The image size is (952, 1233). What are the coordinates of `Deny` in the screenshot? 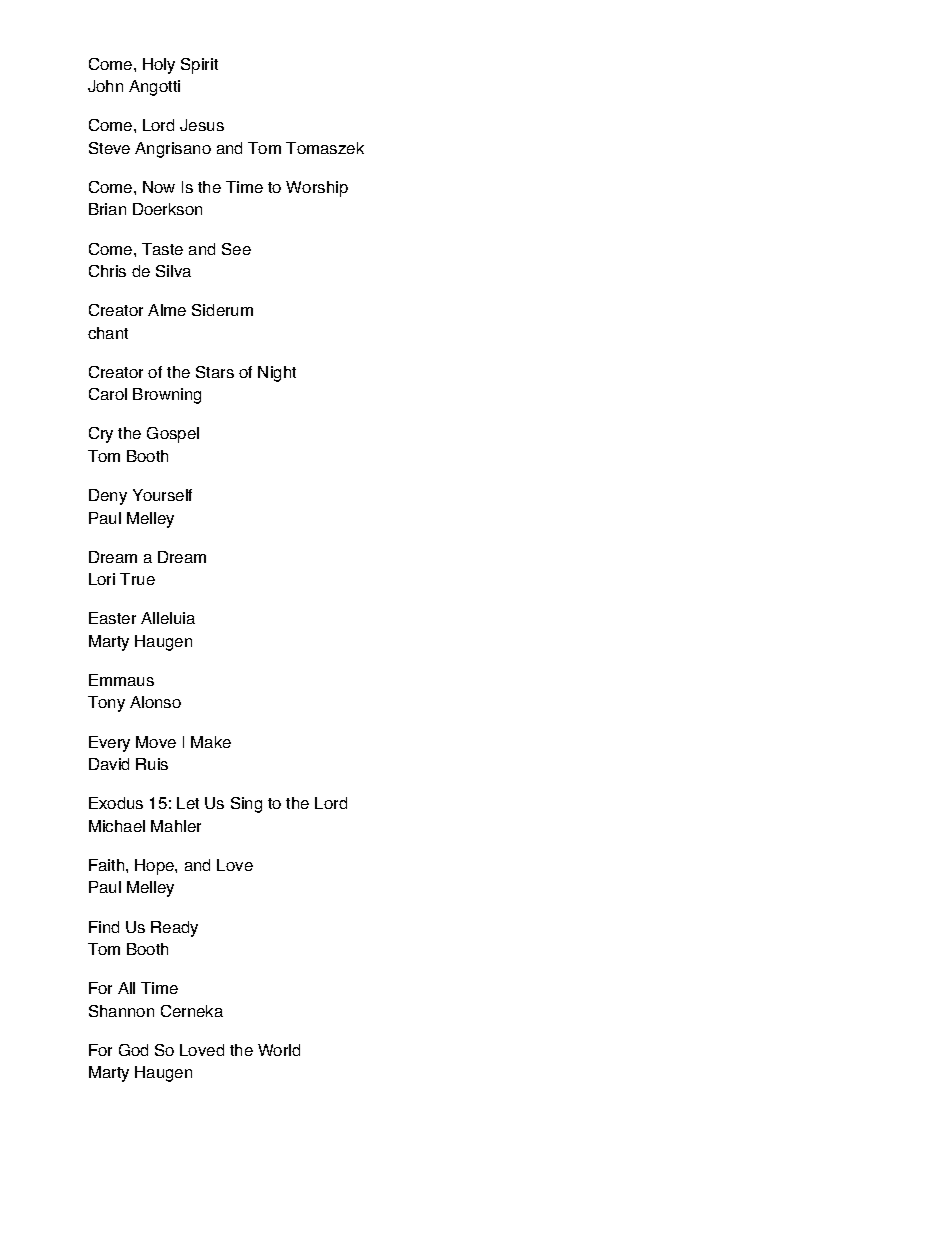 It's located at (108, 497).
